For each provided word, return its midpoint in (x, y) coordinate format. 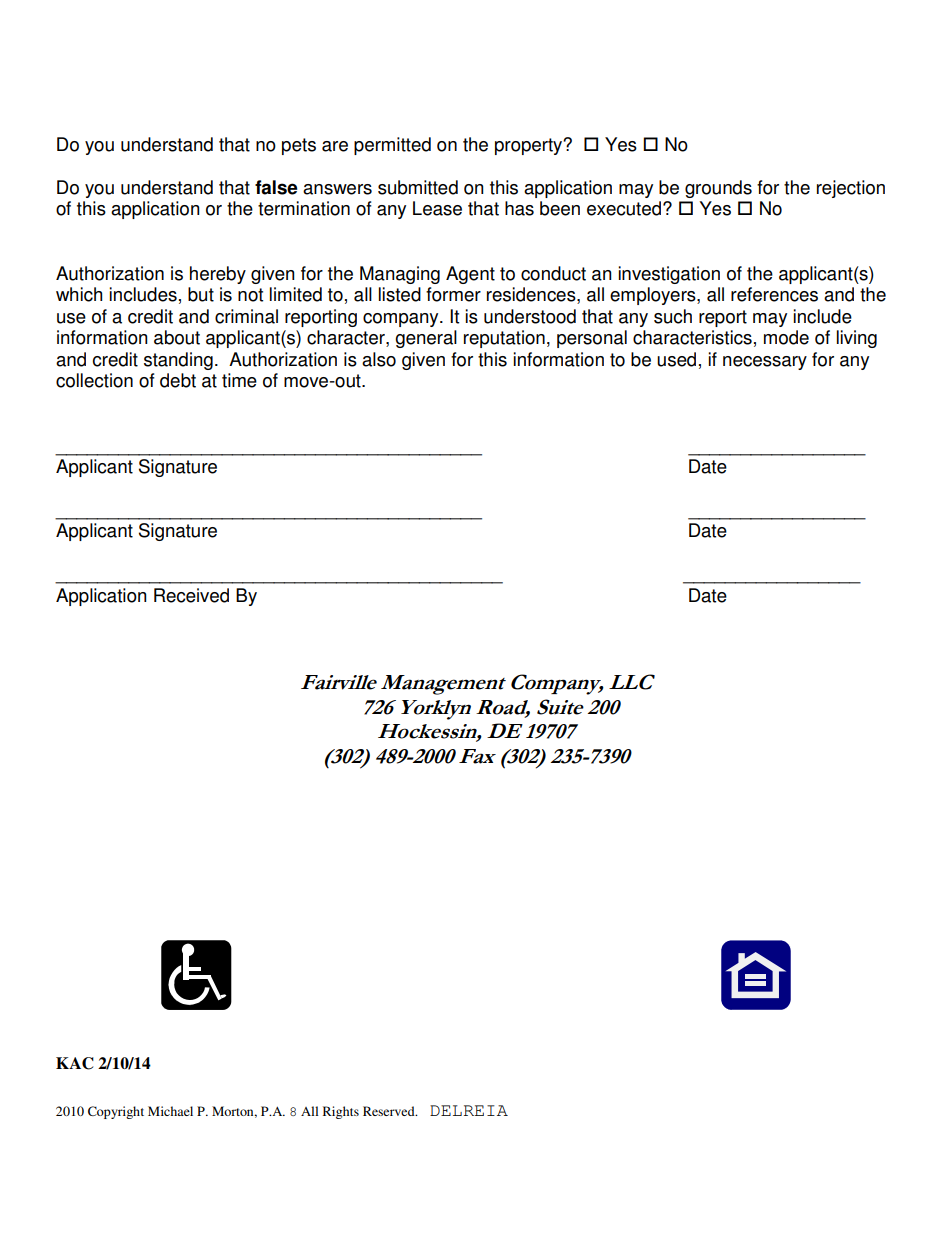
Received (191, 595)
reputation (504, 339)
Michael (170, 1111)
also (379, 359)
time (239, 380)
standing (178, 361)
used (676, 359)
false (276, 187)
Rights (341, 1112)
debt (178, 380)
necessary (765, 363)
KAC (75, 1063)
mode (786, 337)
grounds (718, 189)
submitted (418, 187)
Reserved (390, 1111)
